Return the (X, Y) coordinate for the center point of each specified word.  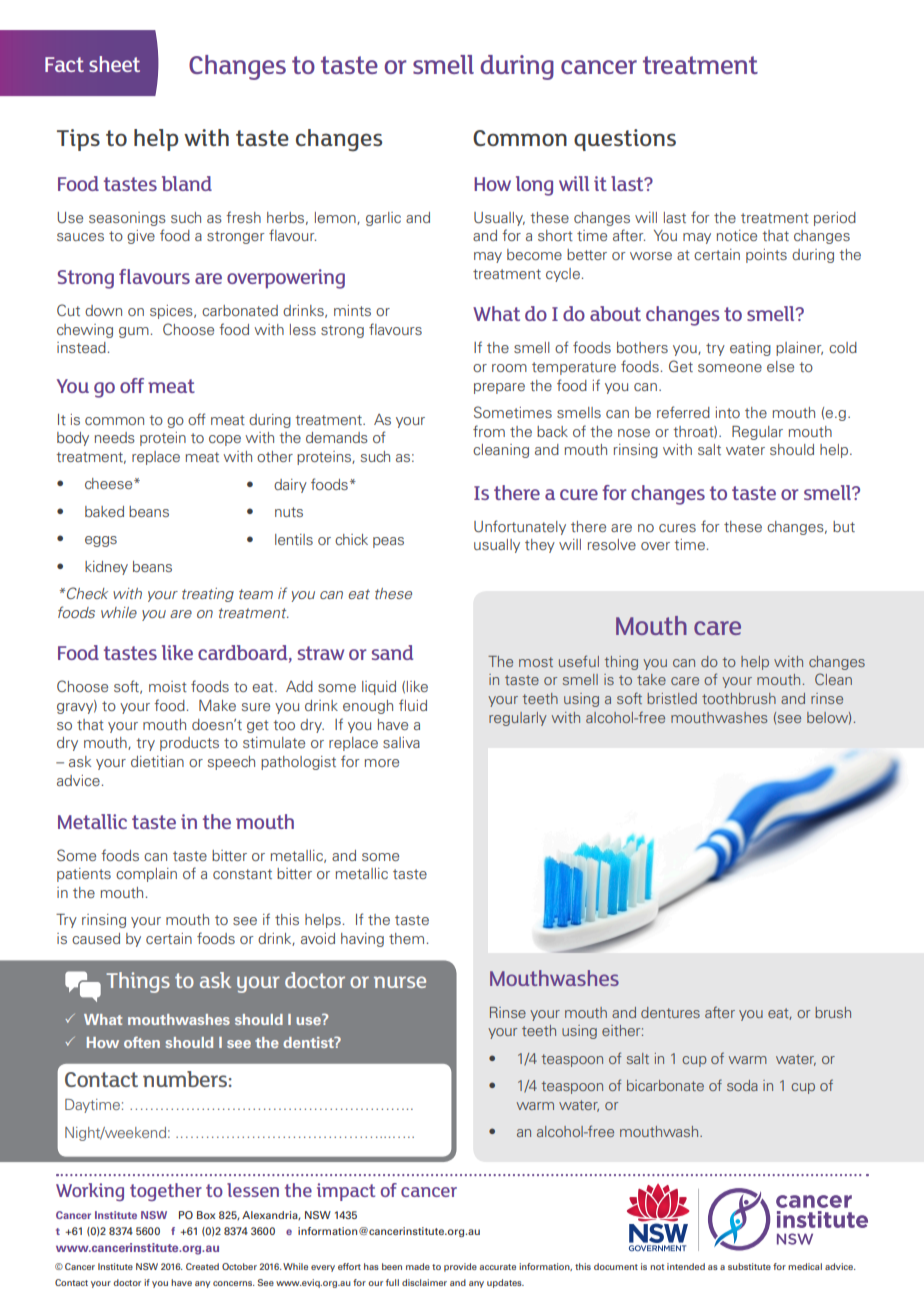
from (489, 431)
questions (625, 140)
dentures (670, 1012)
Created (202, 1266)
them (406, 938)
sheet (114, 64)
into (728, 412)
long (534, 186)
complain (146, 875)
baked (104, 511)
